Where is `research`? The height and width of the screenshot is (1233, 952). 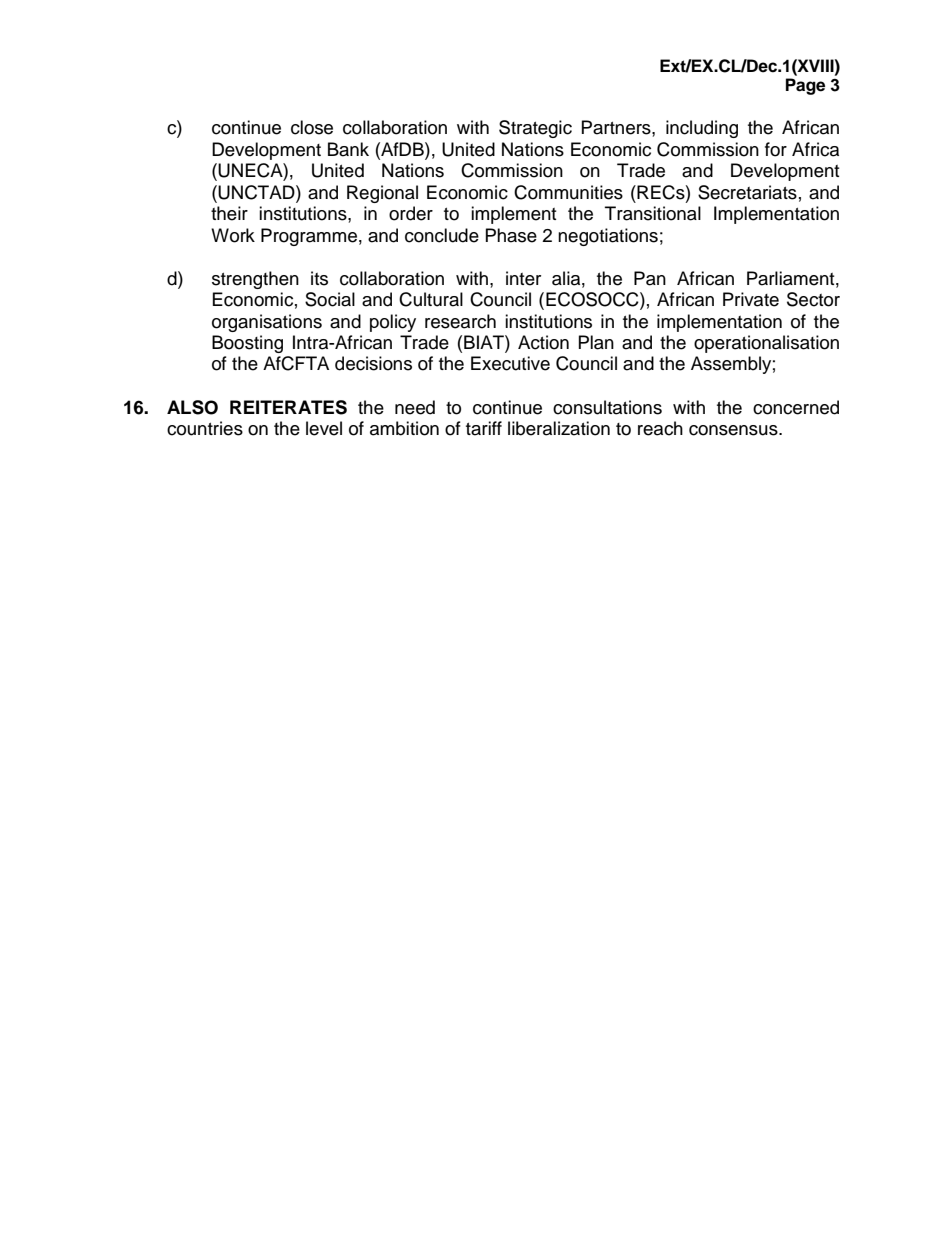
research is located at coordinates (460, 321).
